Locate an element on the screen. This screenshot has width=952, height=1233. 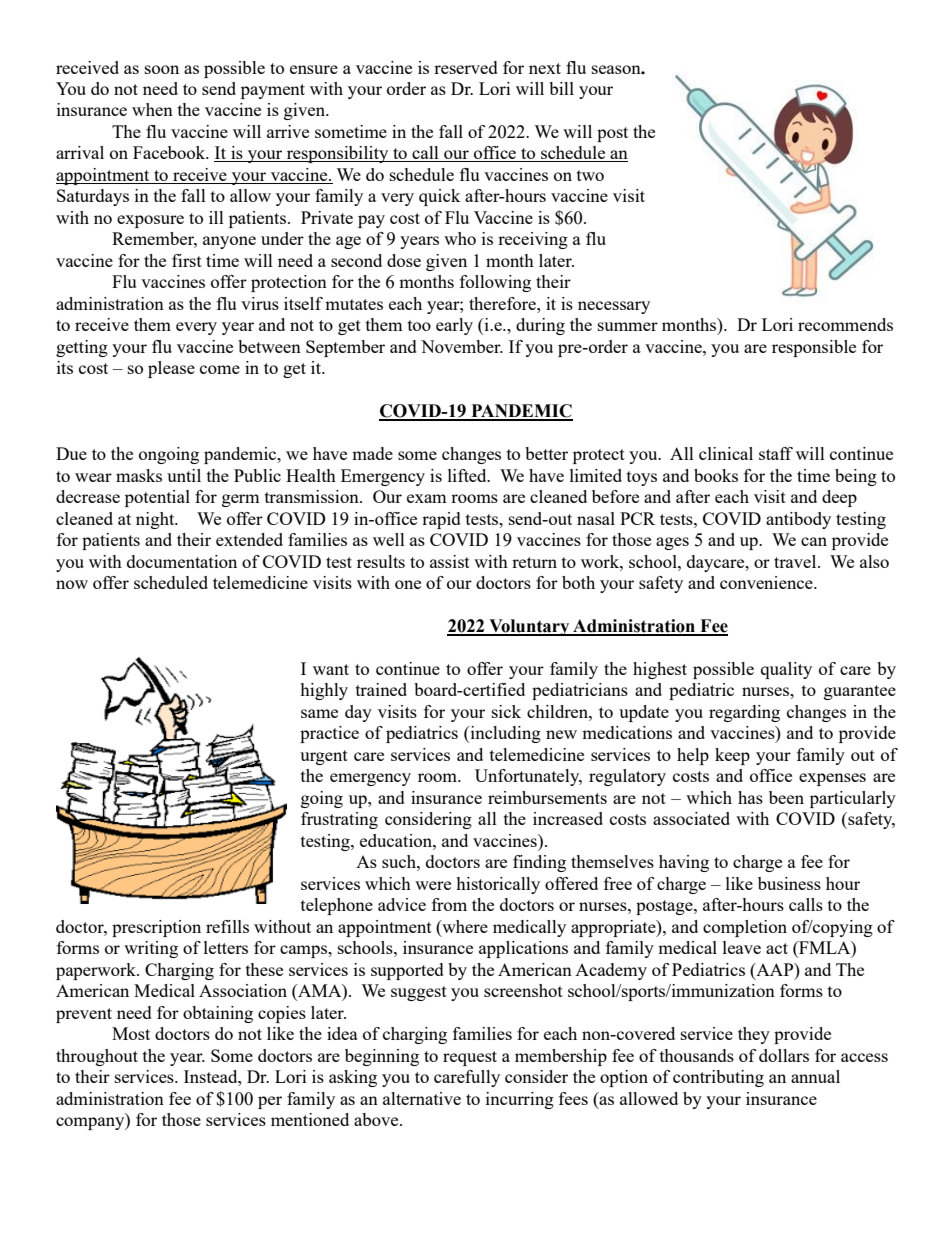
bill is located at coordinates (561, 88).
